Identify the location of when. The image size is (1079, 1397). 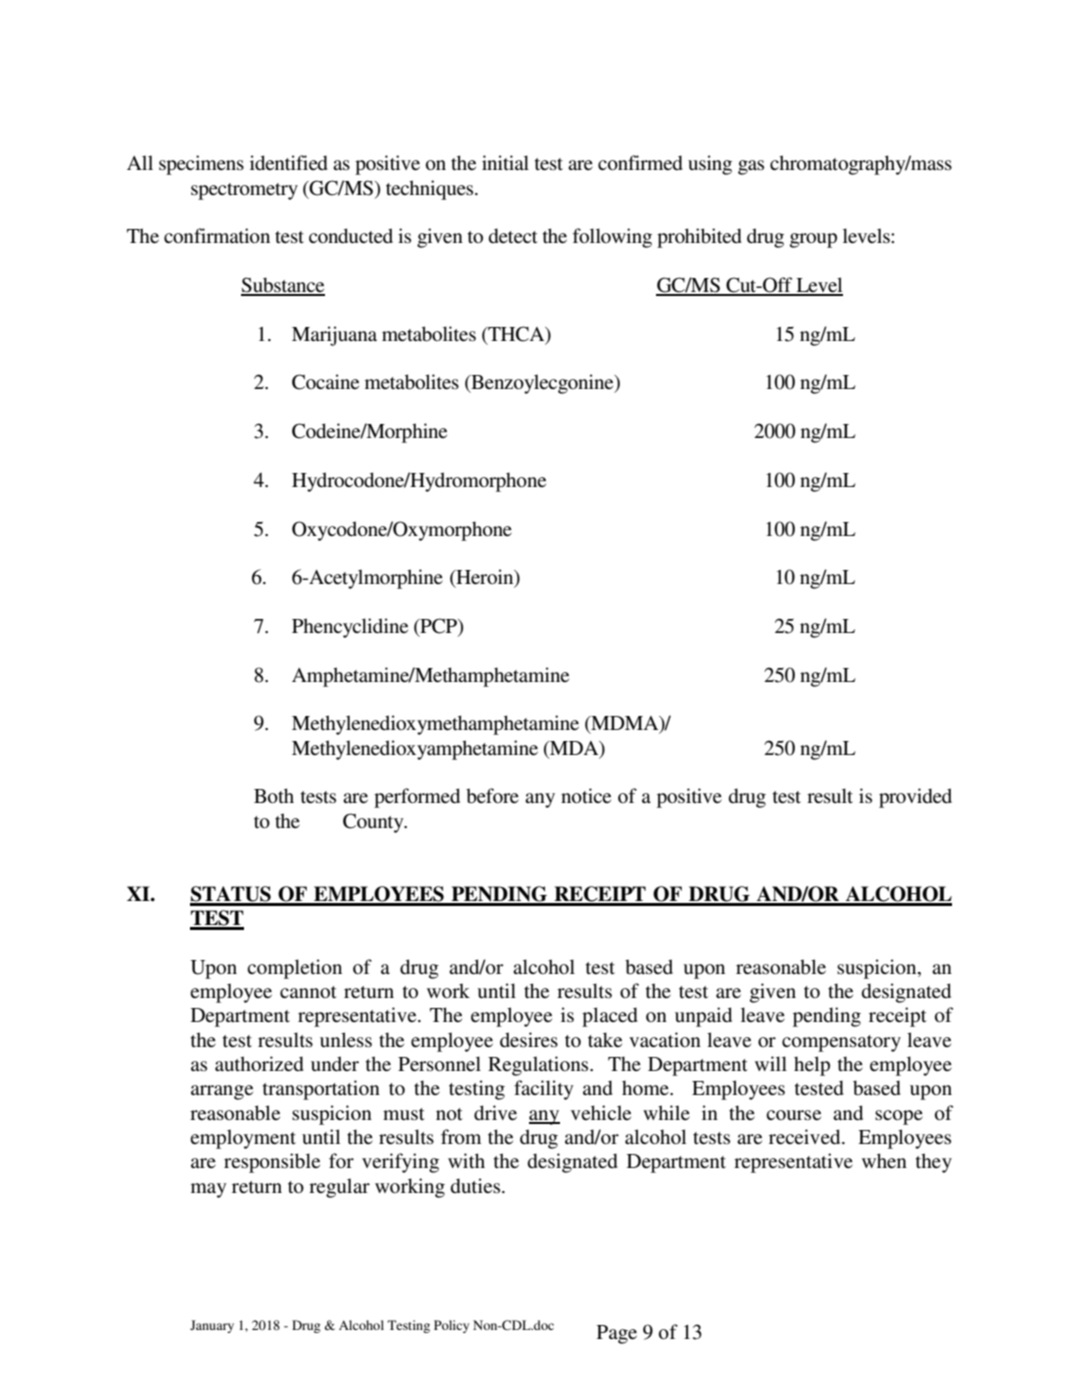
(884, 1161).
